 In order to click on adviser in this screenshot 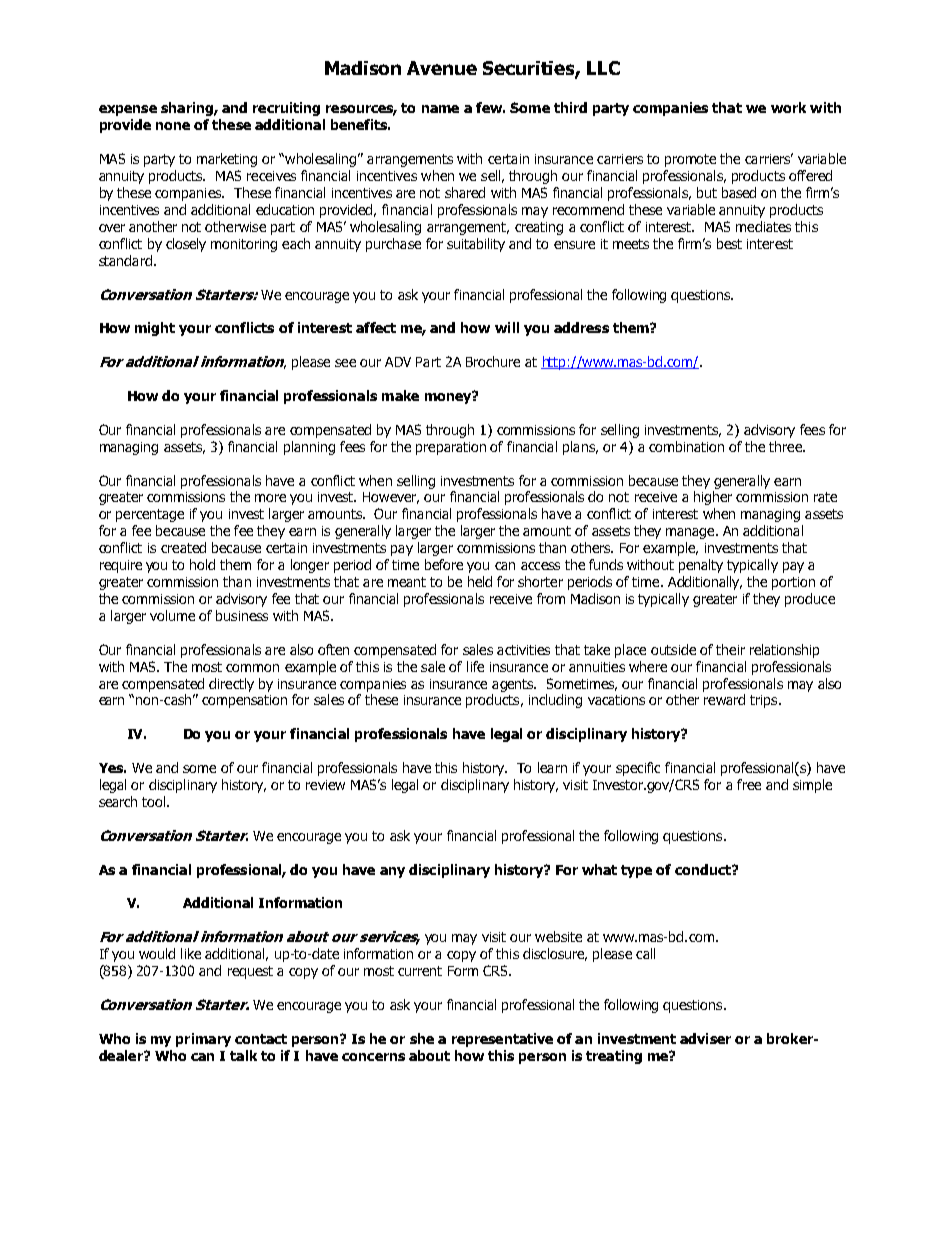, I will do `click(705, 1038)`.
